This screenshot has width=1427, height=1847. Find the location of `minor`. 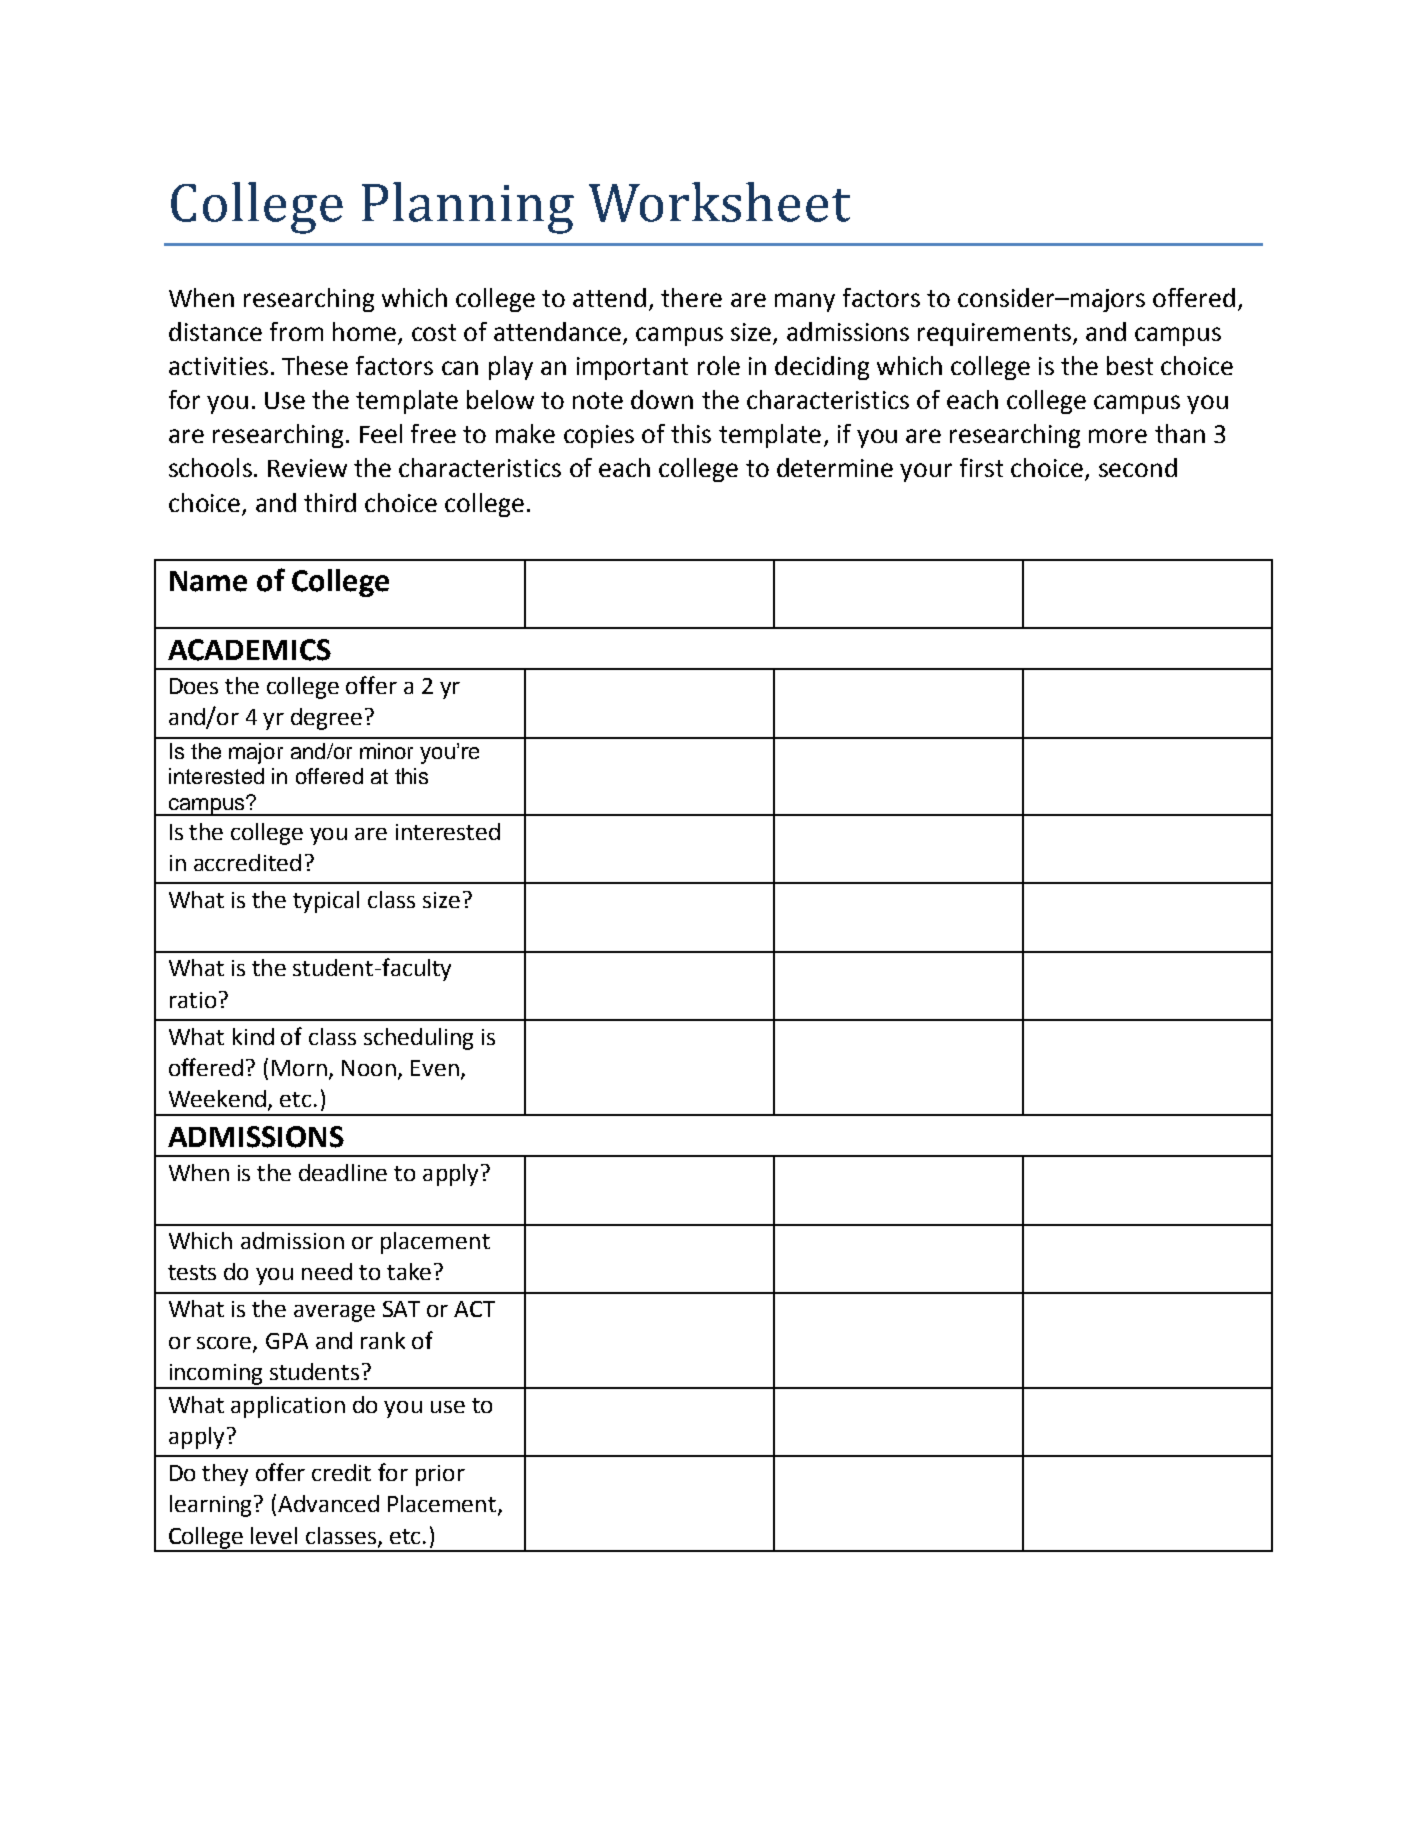

minor is located at coordinates (386, 751).
